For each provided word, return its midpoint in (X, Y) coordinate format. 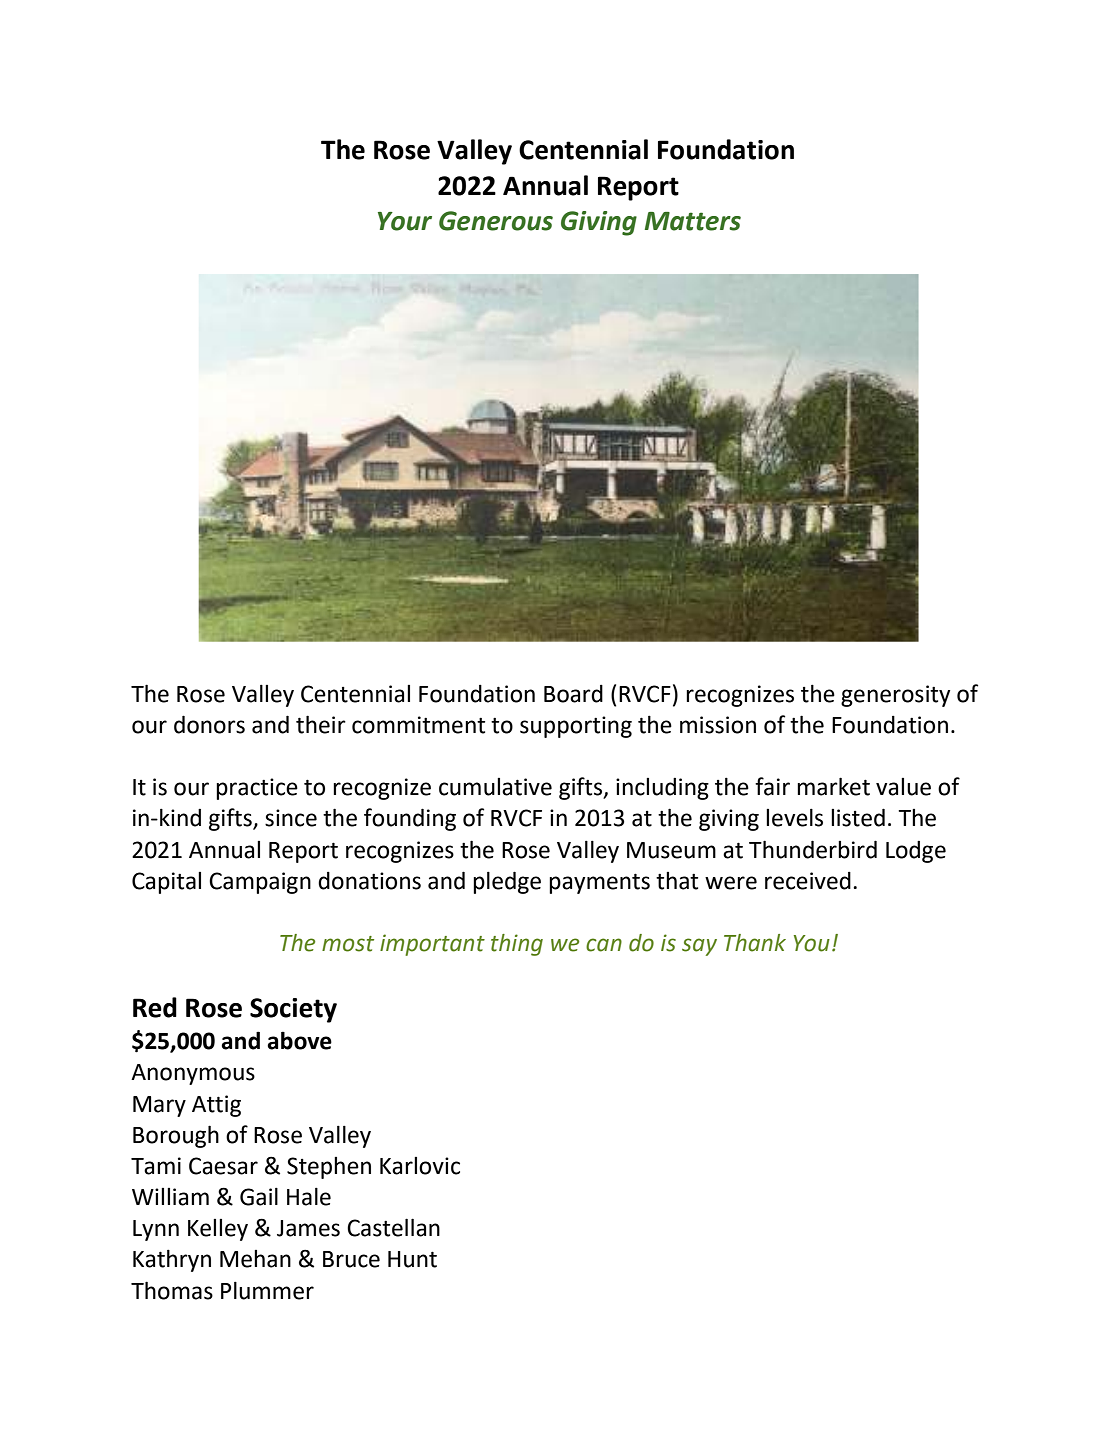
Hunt (412, 1259)
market (833, 786)
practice (257, 789)
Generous (496, 221)
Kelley (218, 1230)
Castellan (393, 1227)
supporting (576, 727)
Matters (693, 221)
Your (405, 221)
